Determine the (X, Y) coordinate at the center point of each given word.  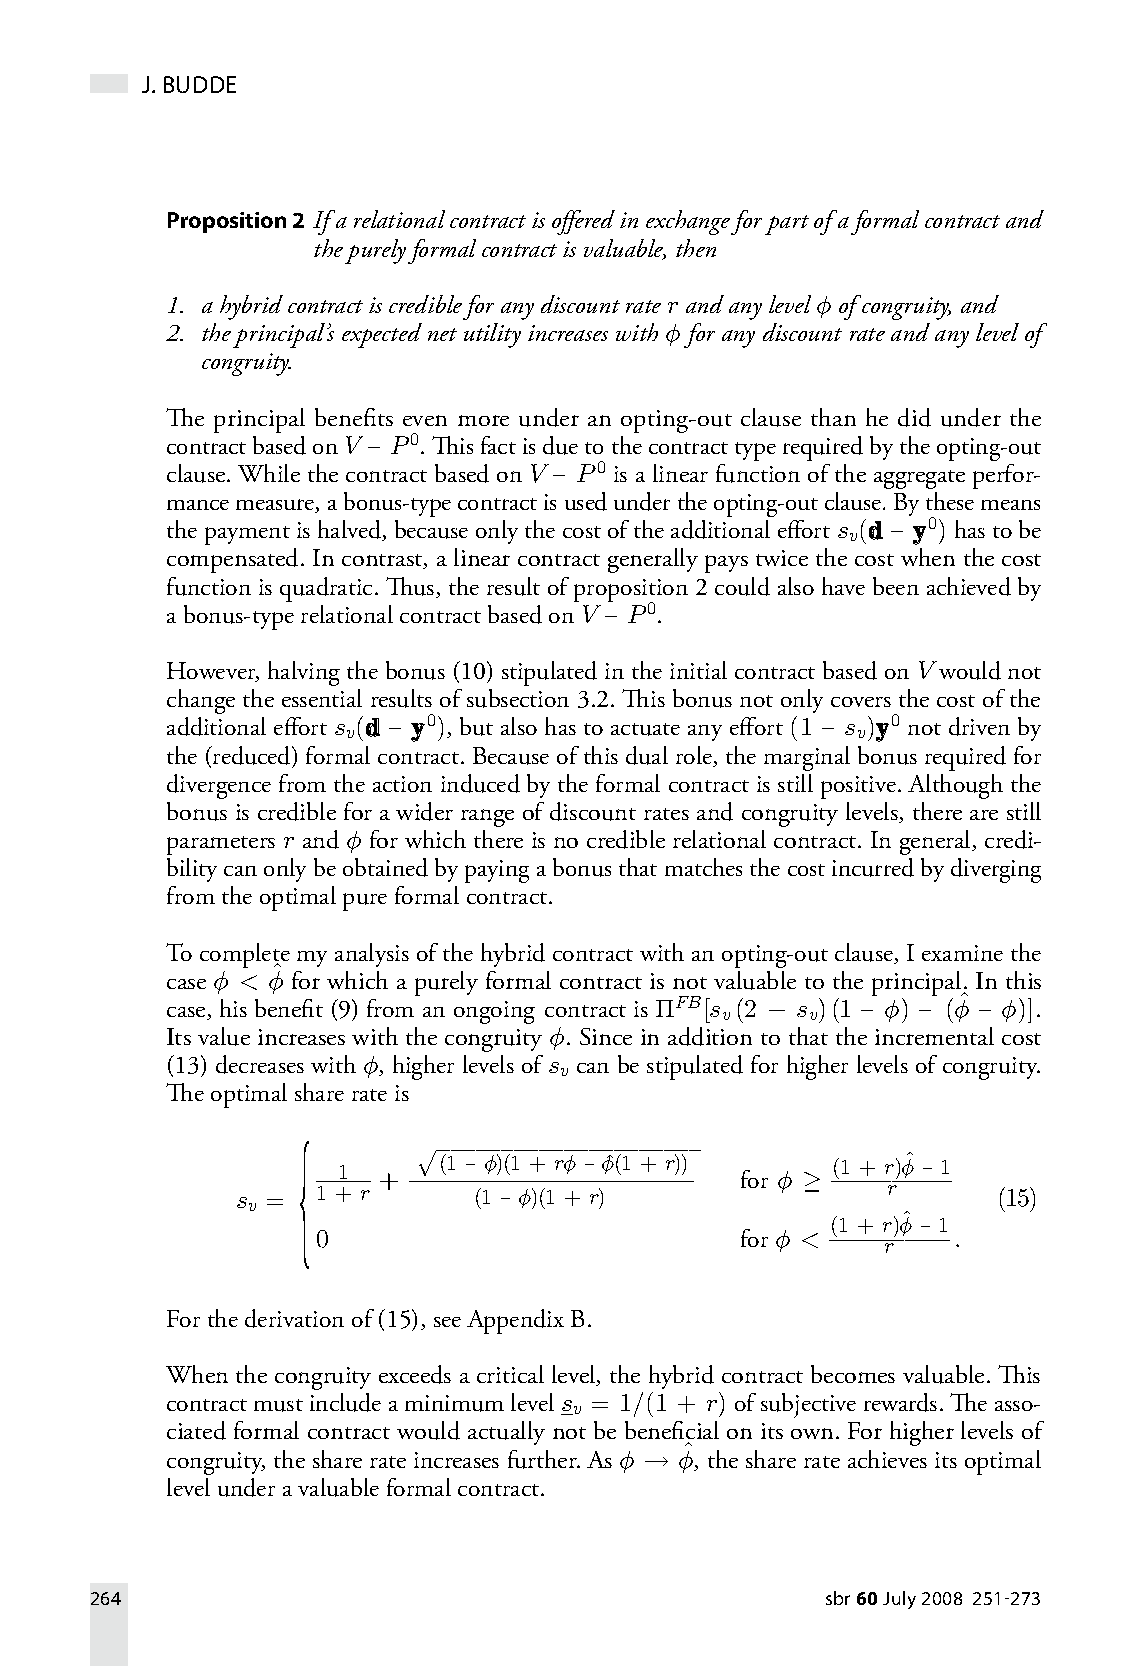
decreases (260, 1064)
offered (583, 222)
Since (606, 1036)
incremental (934, 1036)
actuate (645, 729)
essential (322, 698)
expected (382, 335)
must (278, 1405)
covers (861, 702)
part (787, 225)
